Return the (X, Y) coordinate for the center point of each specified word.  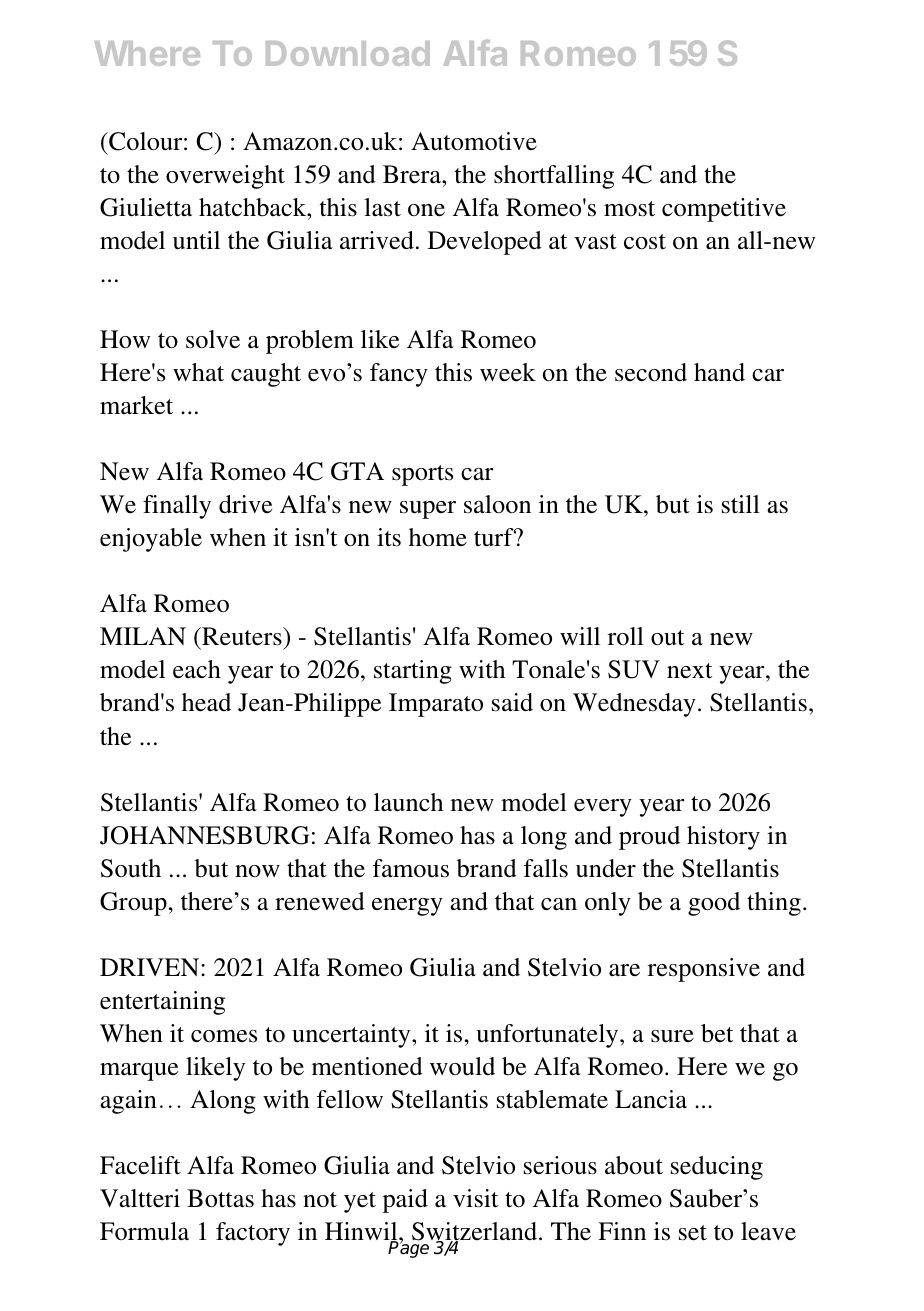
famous (411, 868)
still (741, 504)
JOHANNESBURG (204, 835)
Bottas (220, 1198)
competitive (724, 210)
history (723, 838)
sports (422, 475)
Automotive (474, 141)
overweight (225, 177)
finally (177, 507)
